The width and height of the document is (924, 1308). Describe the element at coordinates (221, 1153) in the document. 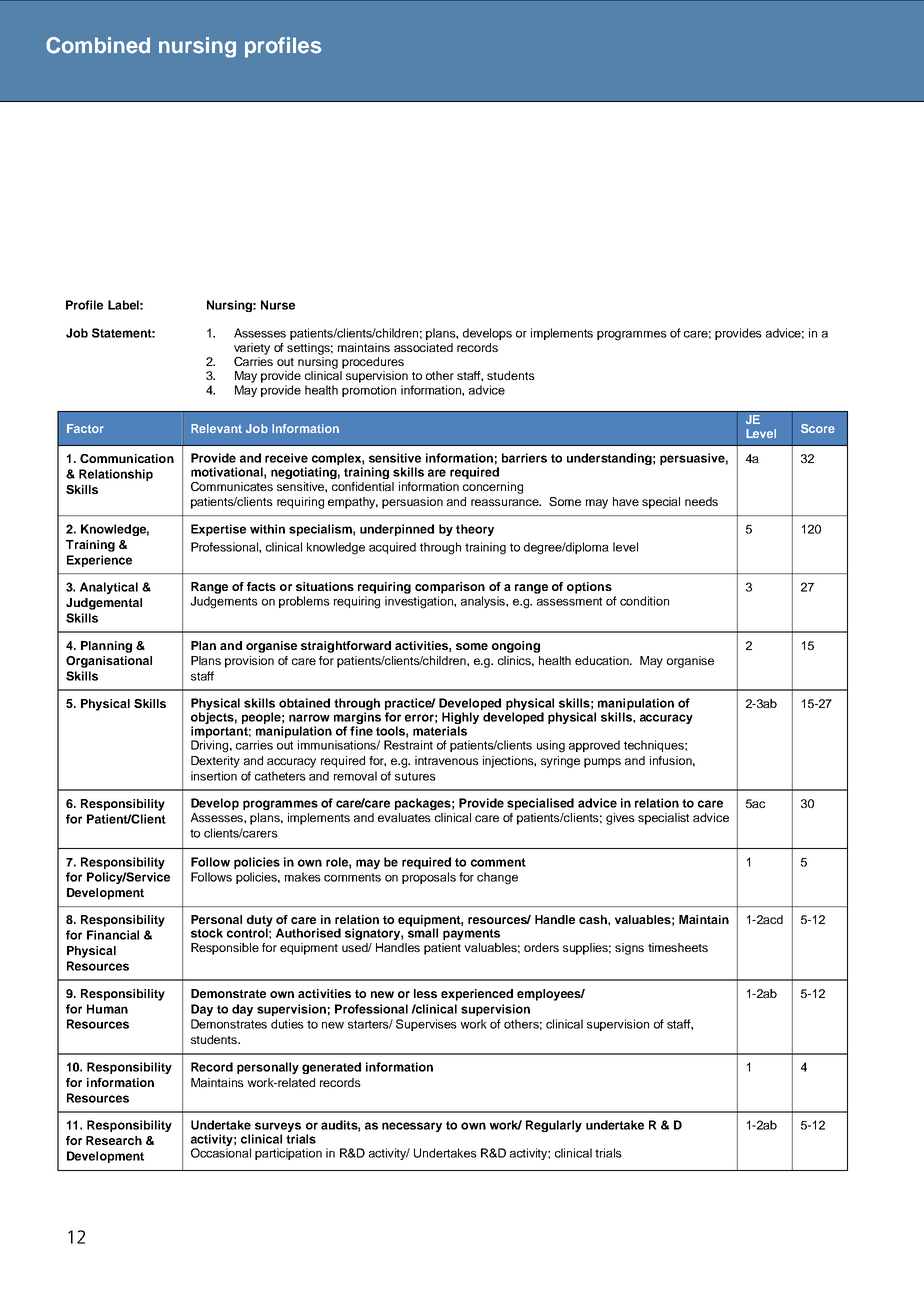

I see `Occasional` at that location.
